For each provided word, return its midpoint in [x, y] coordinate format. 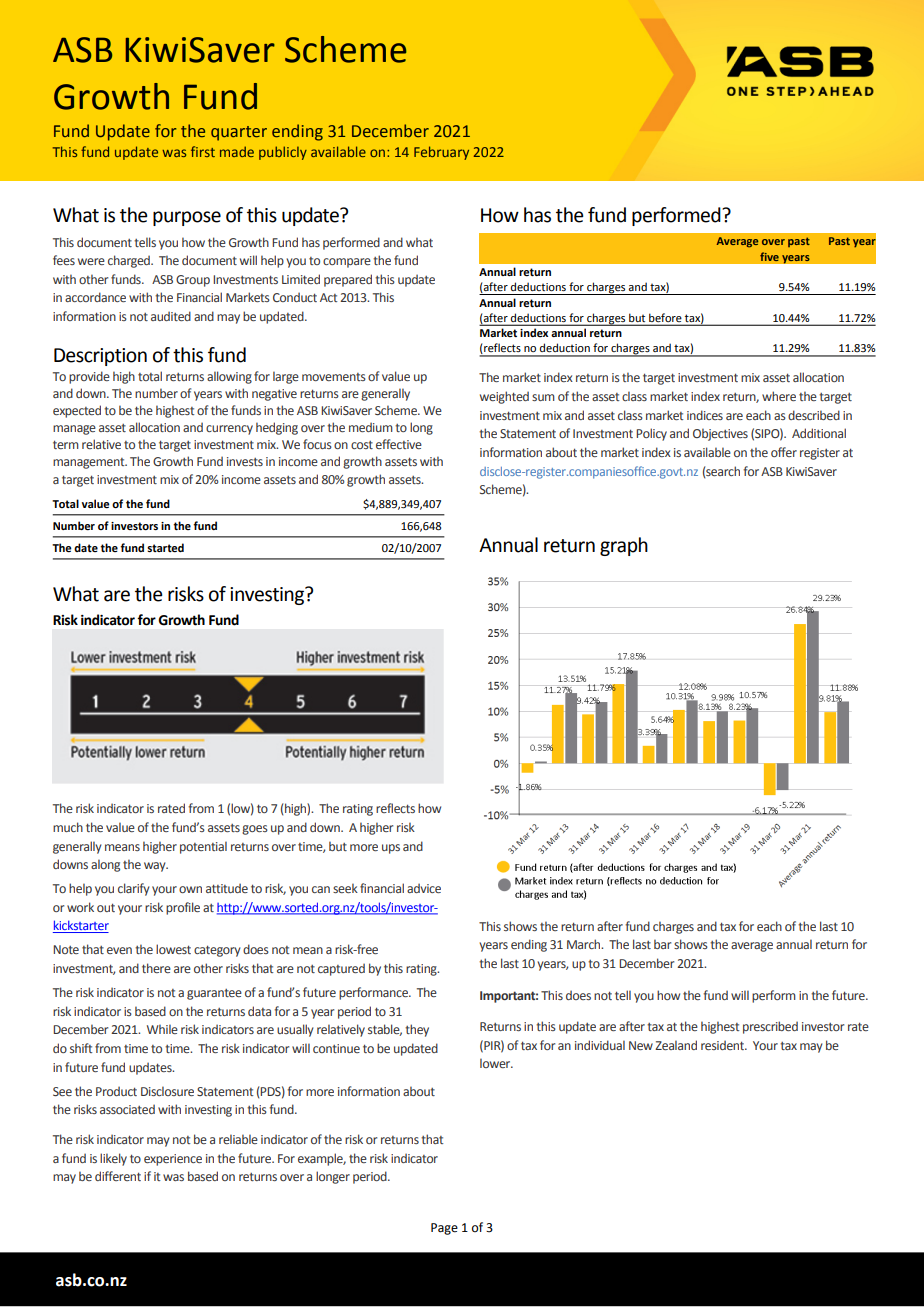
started [165, 547]
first [203, 151]
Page [444, 1229]
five [769, 256]
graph [624, 546]
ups [391, 849]
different [118, 1176]
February [441, 153]
